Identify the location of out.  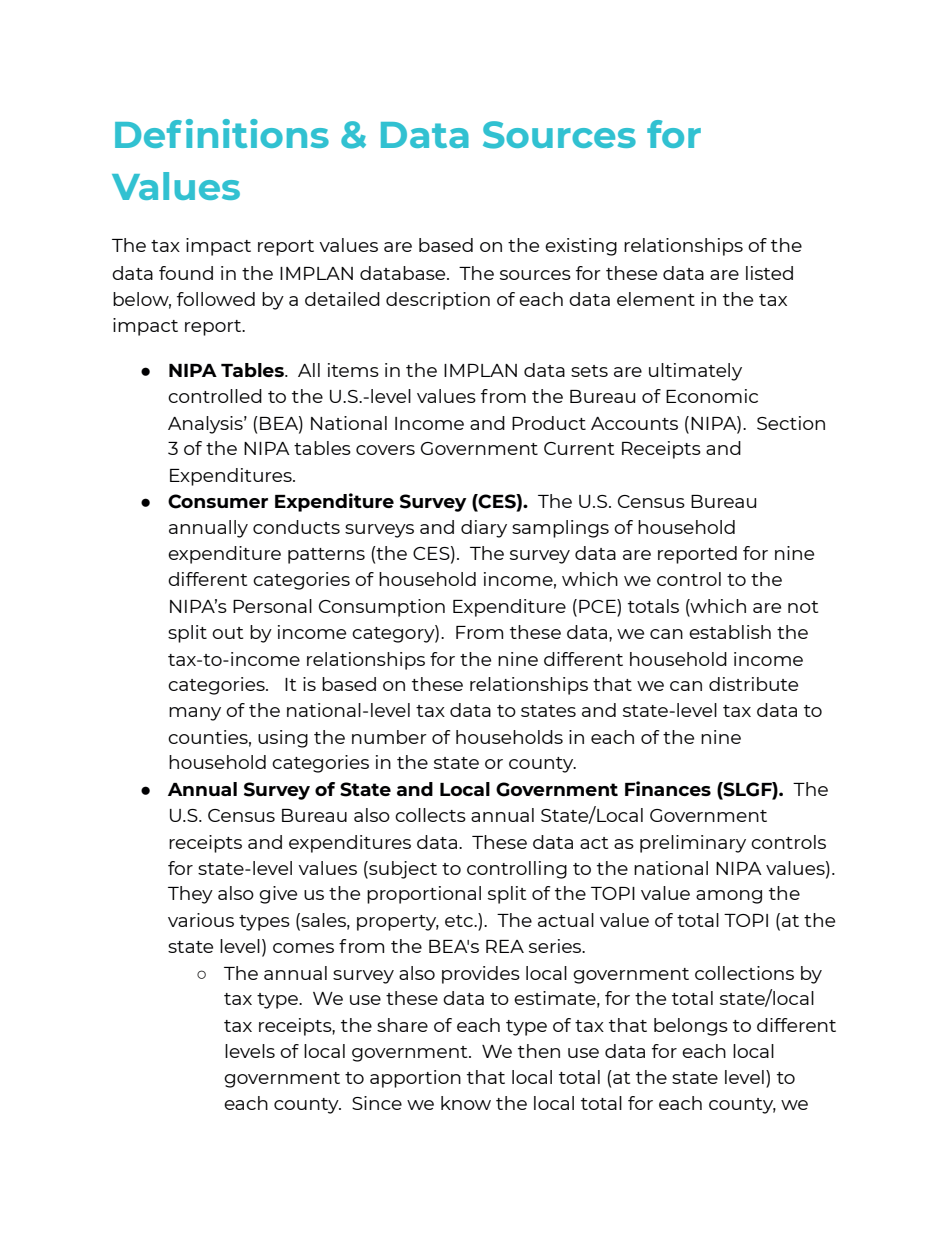
(227, 633).
